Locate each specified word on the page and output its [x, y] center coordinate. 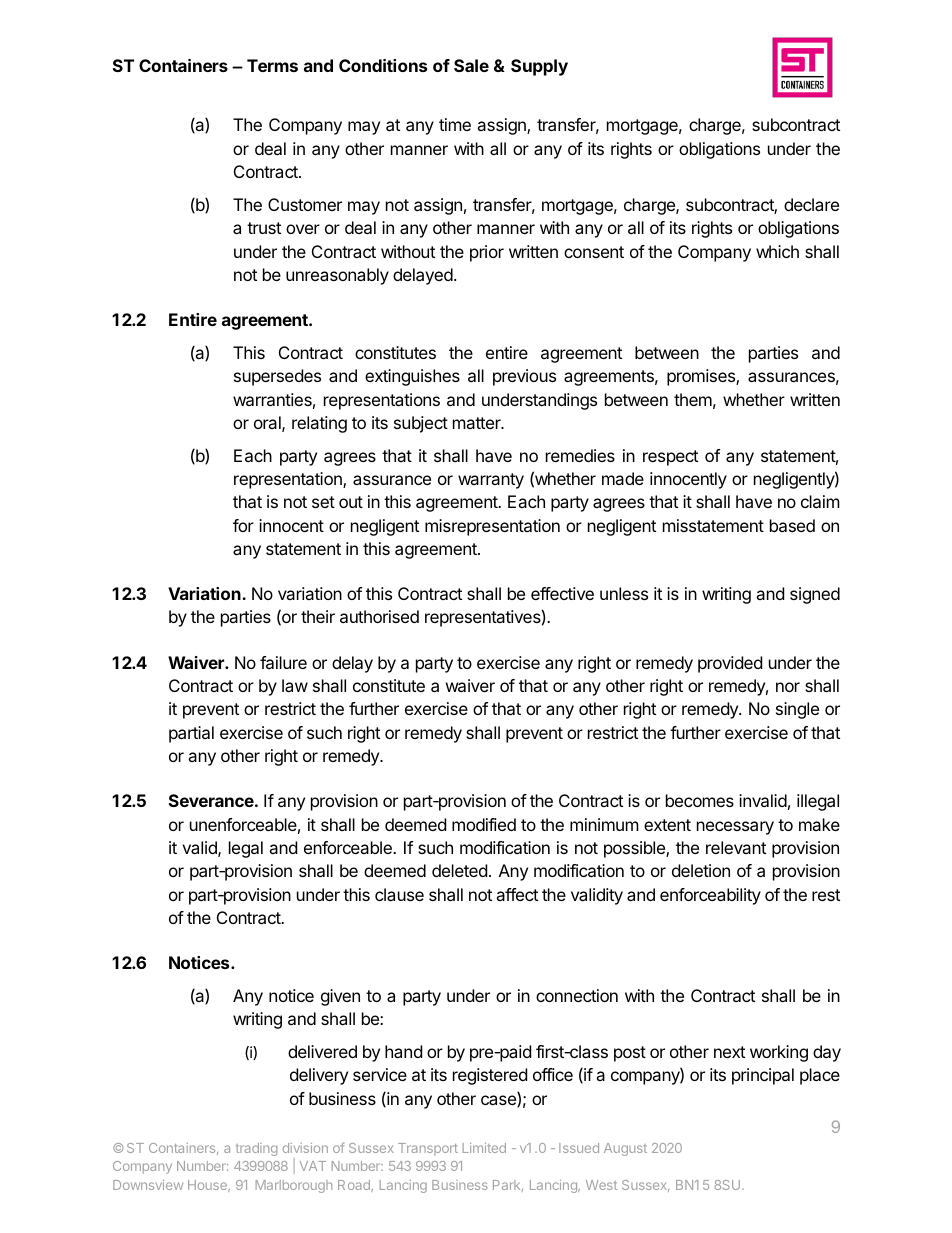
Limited [484, 1148]
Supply [539, 67]
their [318, 616]
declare [811, 204]
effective [562, 593]
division [305, 1148]
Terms [272, 65]
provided [730, 664]
